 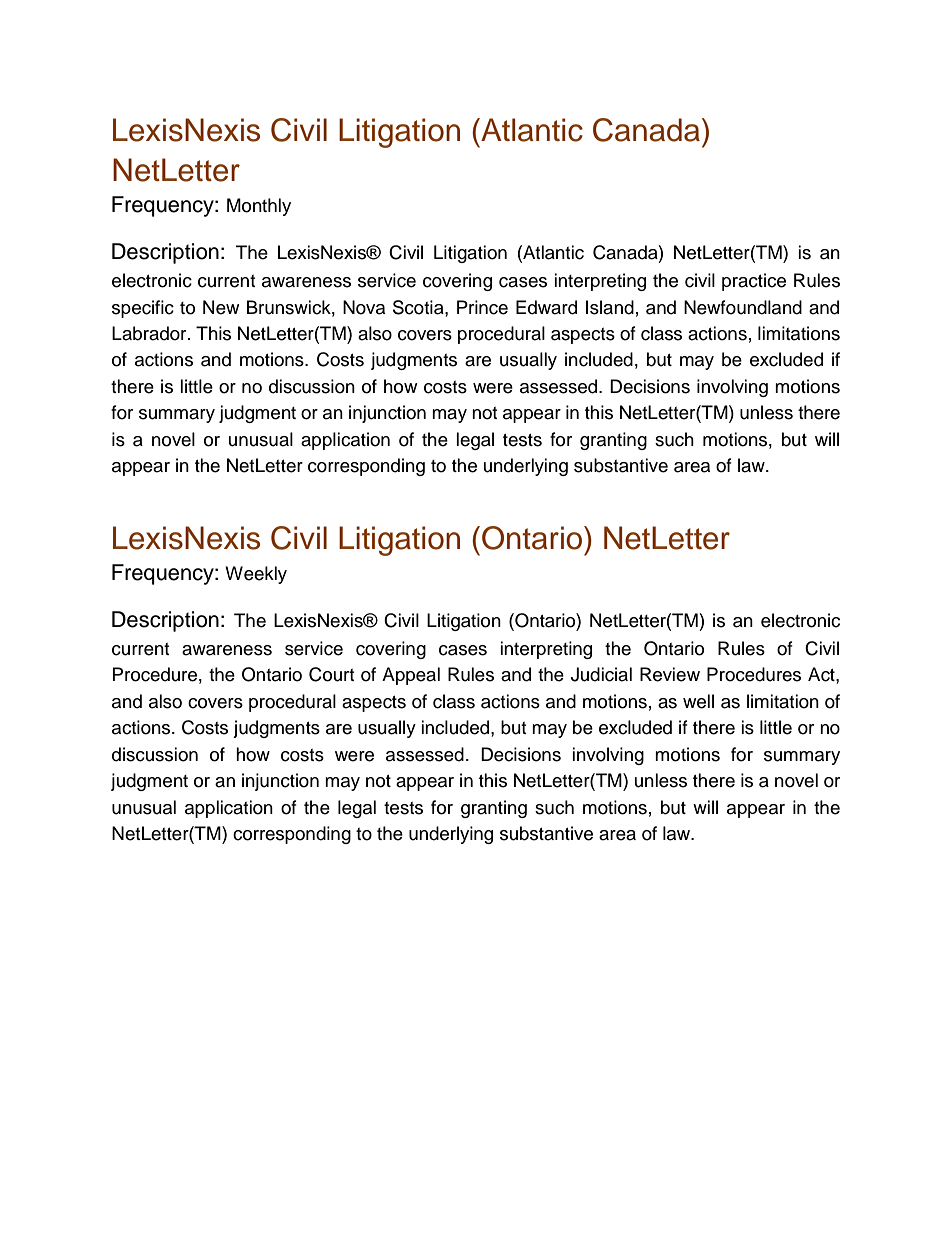 What do you see at coordinates (743, 307) in the page?
I see `Newfoundland` at bounding box center [743, 307].
